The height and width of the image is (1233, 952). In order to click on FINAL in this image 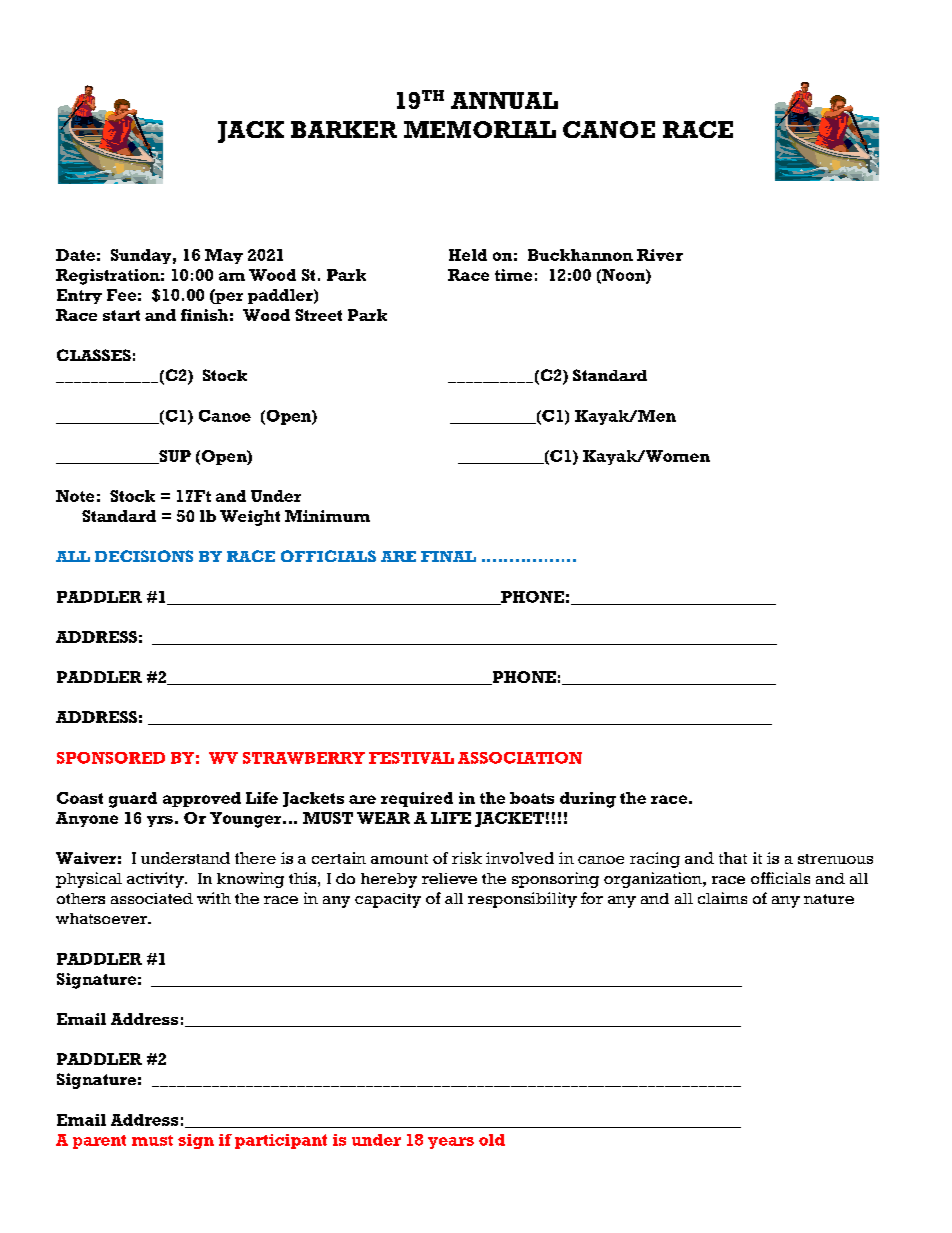, I will do `click(448, 556)`.
